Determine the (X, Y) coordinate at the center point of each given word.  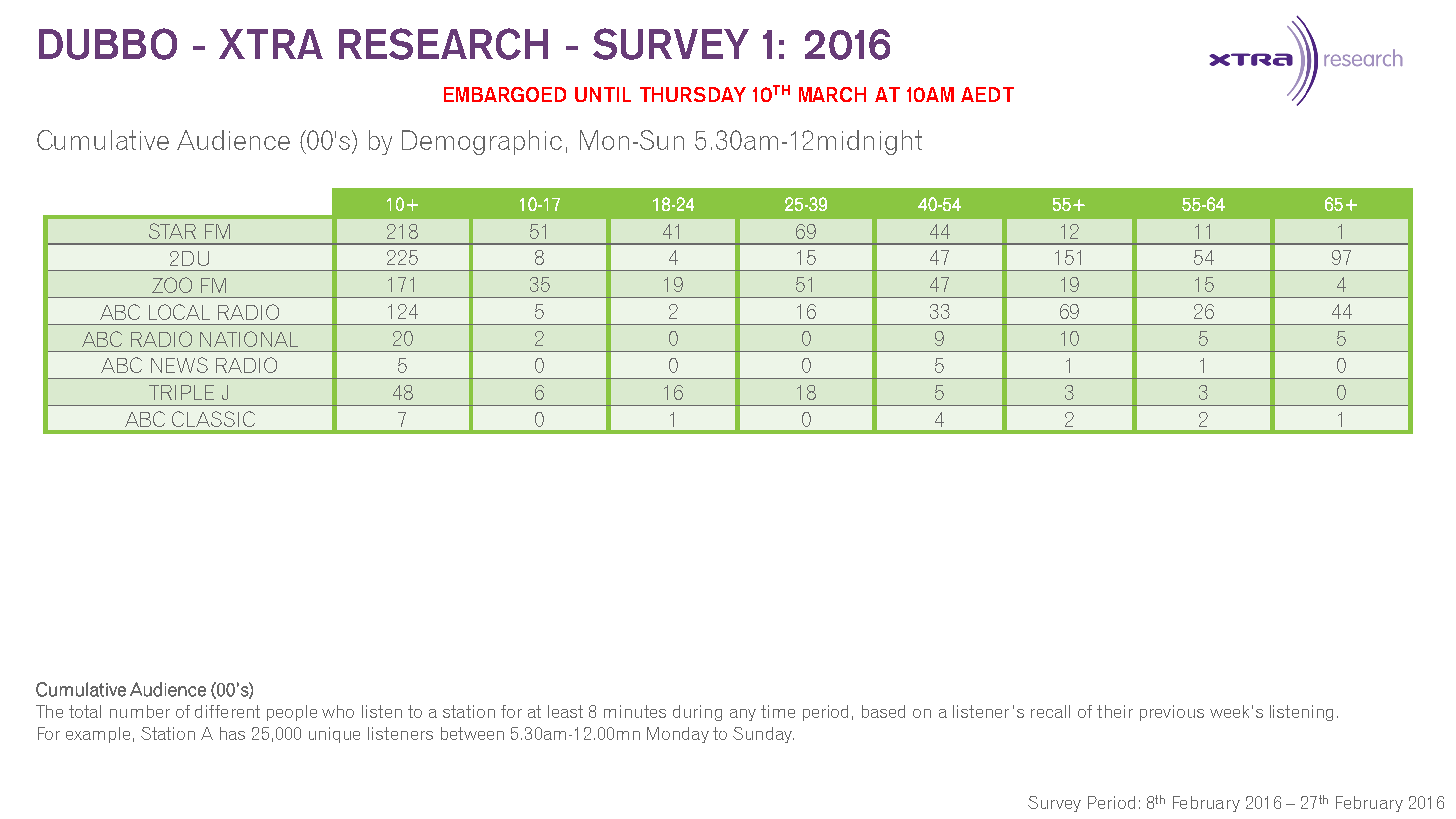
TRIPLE (181, 392)
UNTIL (603, 94)
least (565, 711)
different (227, 711)
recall (1050, 711)
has (232, 733)
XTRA (271, 44)
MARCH (832, 94)
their (1115, 711)
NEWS (179, 365)
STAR (172, 231)
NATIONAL (249, 339)
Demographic (482, 142)
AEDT (987, 94)
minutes (635, 711)
